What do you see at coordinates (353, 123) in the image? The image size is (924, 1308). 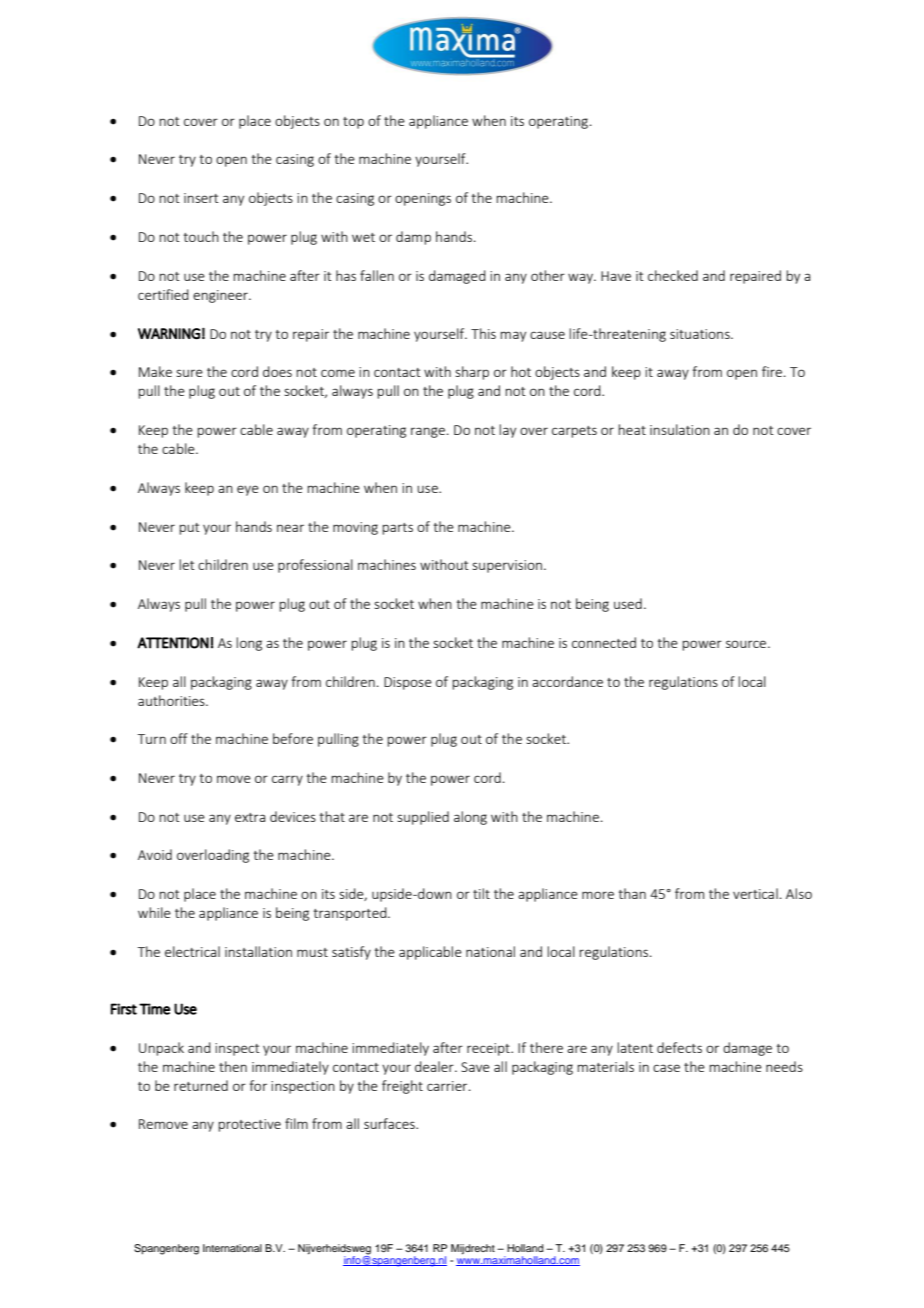 I see `top` at bounding box center [353, 123].
